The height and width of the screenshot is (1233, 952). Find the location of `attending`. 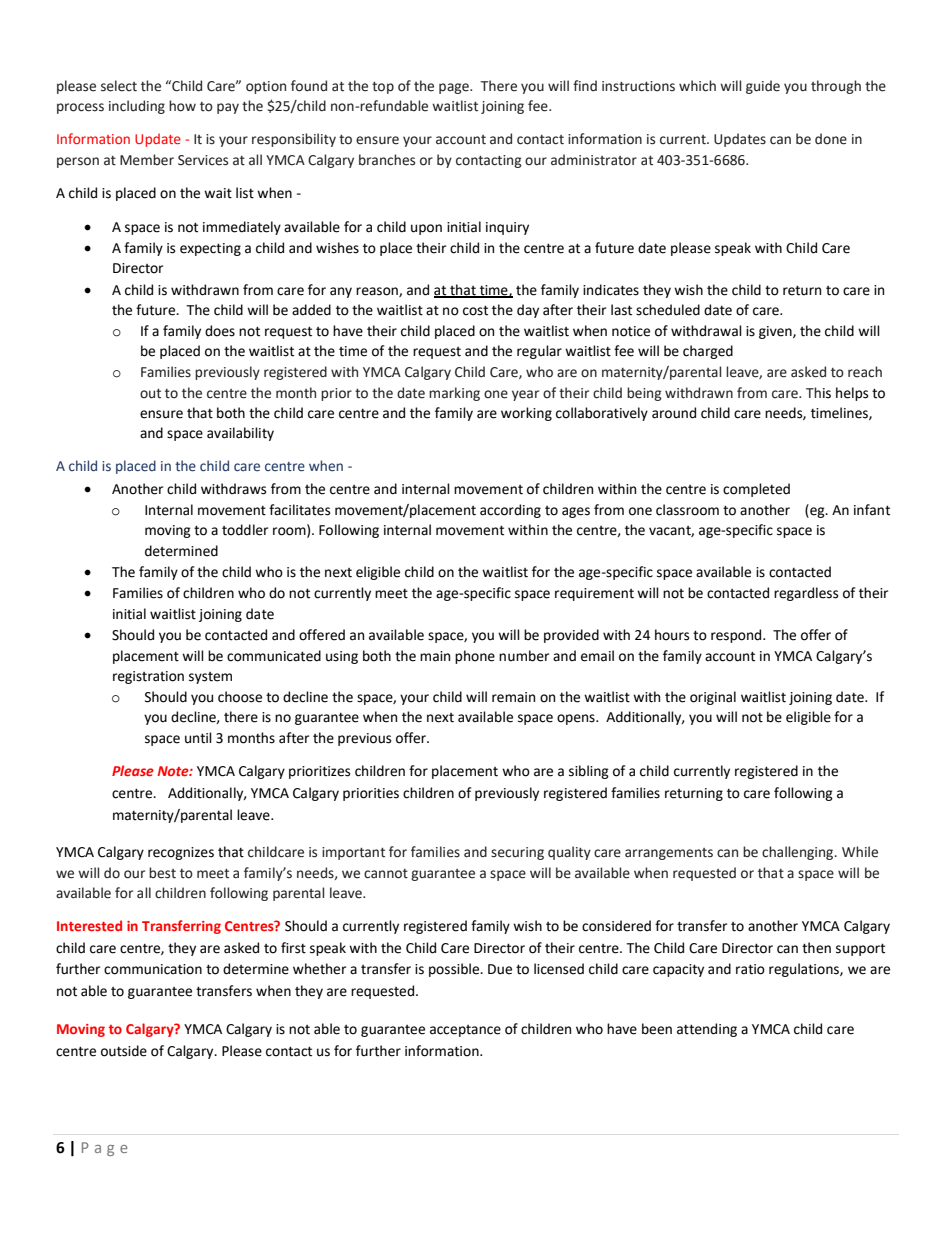

attending is located at coordinates (707, 1030).
